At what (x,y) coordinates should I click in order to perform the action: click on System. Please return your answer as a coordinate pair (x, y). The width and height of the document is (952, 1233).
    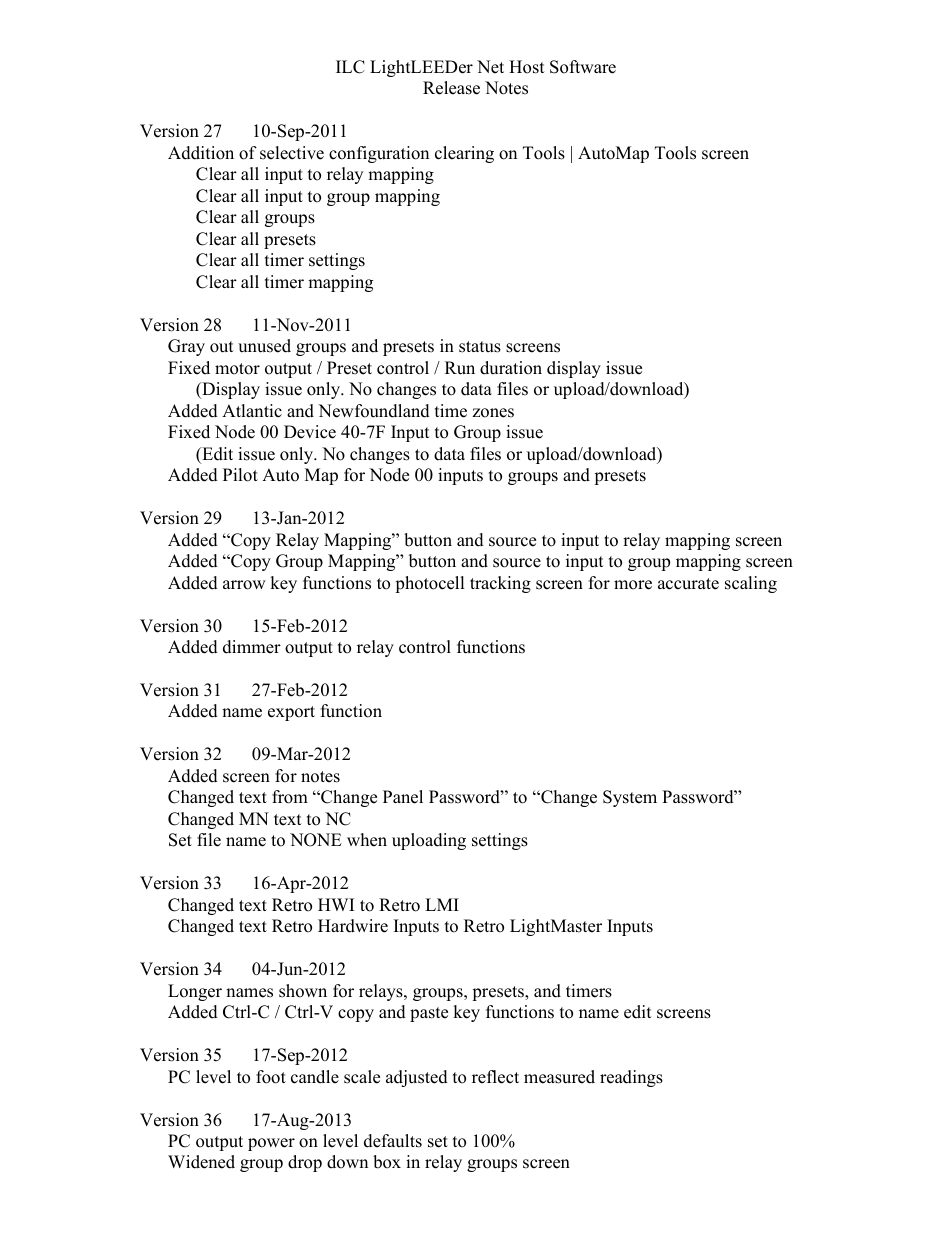
    Looking at the image, I should click on (630, 798).
